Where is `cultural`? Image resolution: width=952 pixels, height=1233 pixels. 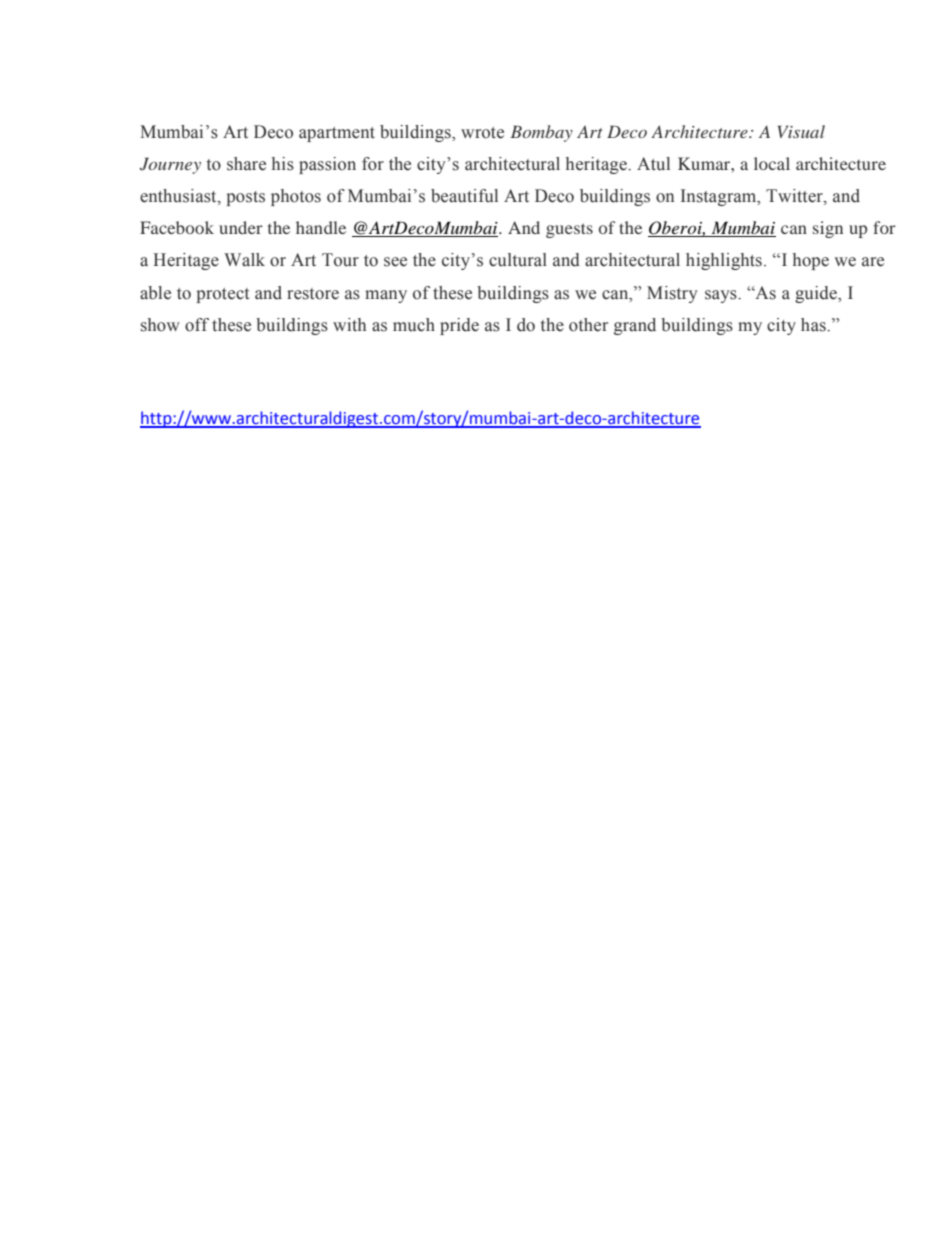
cultural is located at coordinates (518, 260).
